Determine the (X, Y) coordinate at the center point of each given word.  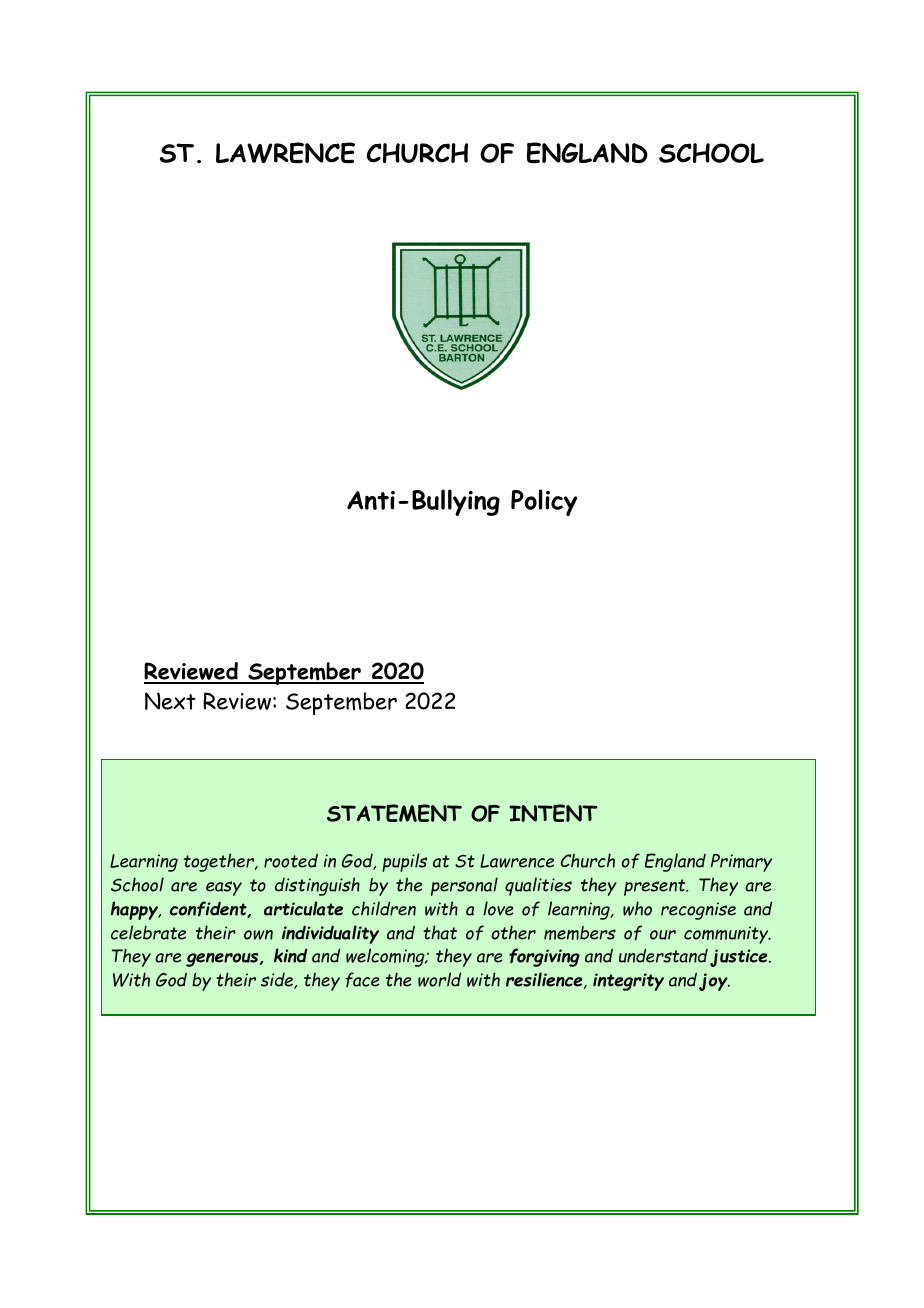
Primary (741, 863)
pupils (404, 862)
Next (170, 701)
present (656, 887)
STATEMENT (394, 813)
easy (224, 888)
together (220, 862)
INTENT (553, 813)
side (278, 981)
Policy (544, 502)
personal (464, 886)
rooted (291, 860)
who (637, 908)
